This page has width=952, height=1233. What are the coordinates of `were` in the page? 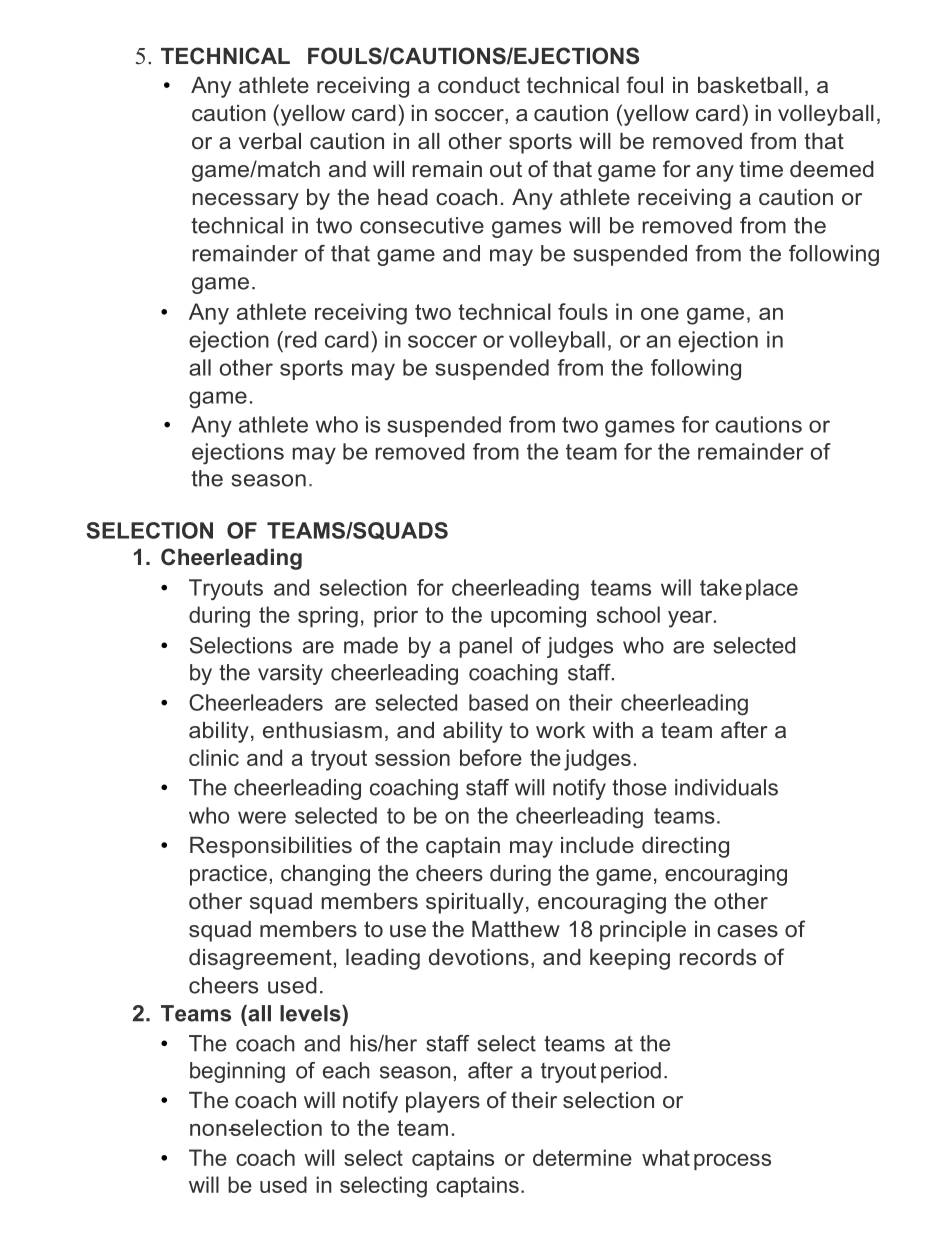 It's located at (262, 817).
